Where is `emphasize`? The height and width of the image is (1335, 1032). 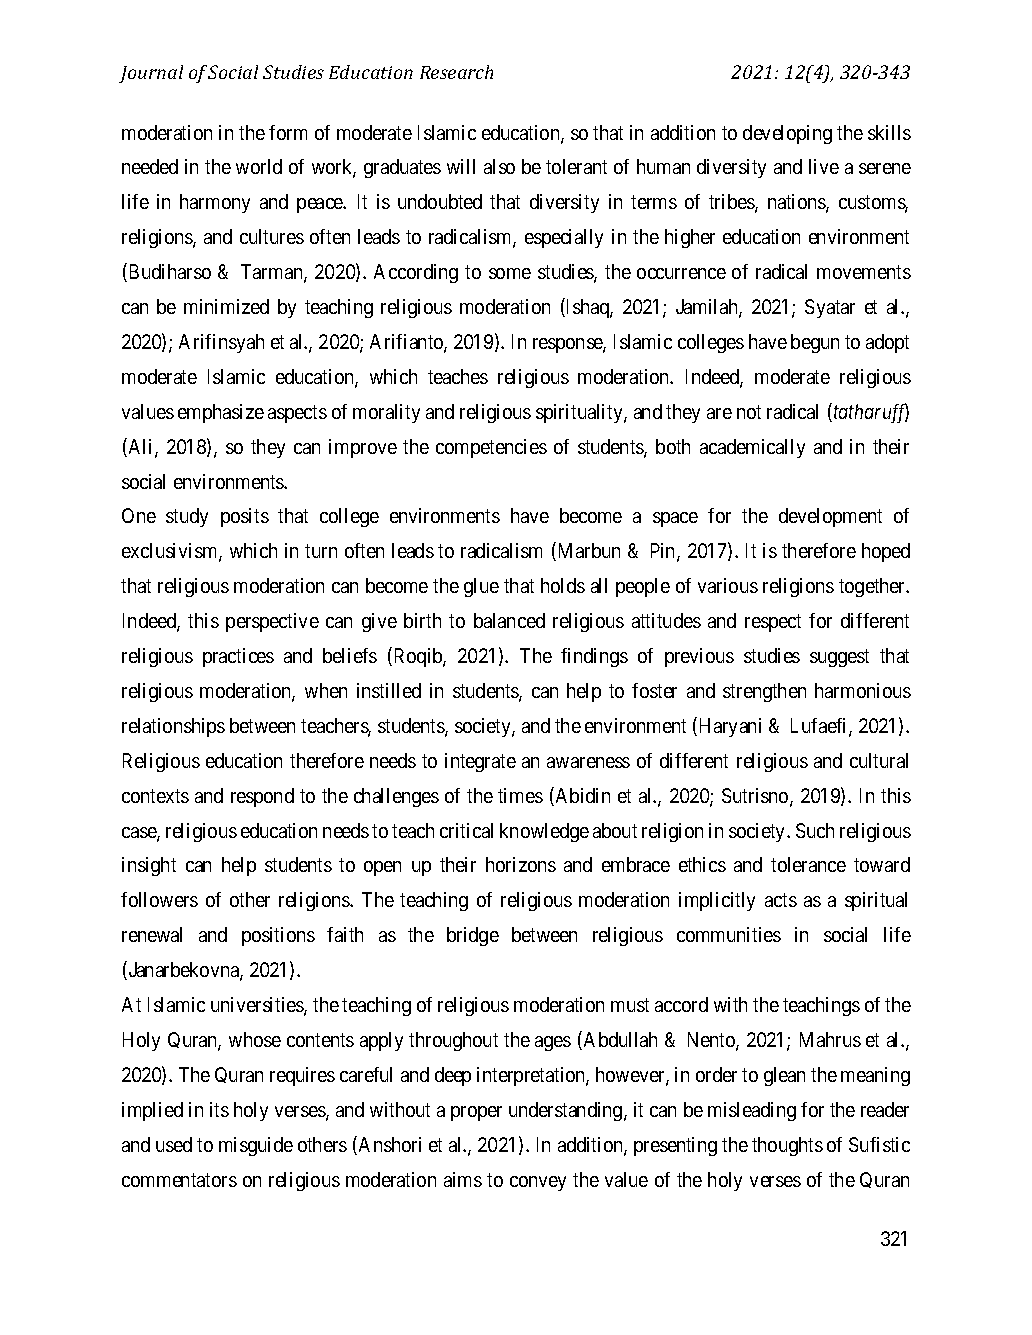
emphasize is located at coordinates (221, 413).
